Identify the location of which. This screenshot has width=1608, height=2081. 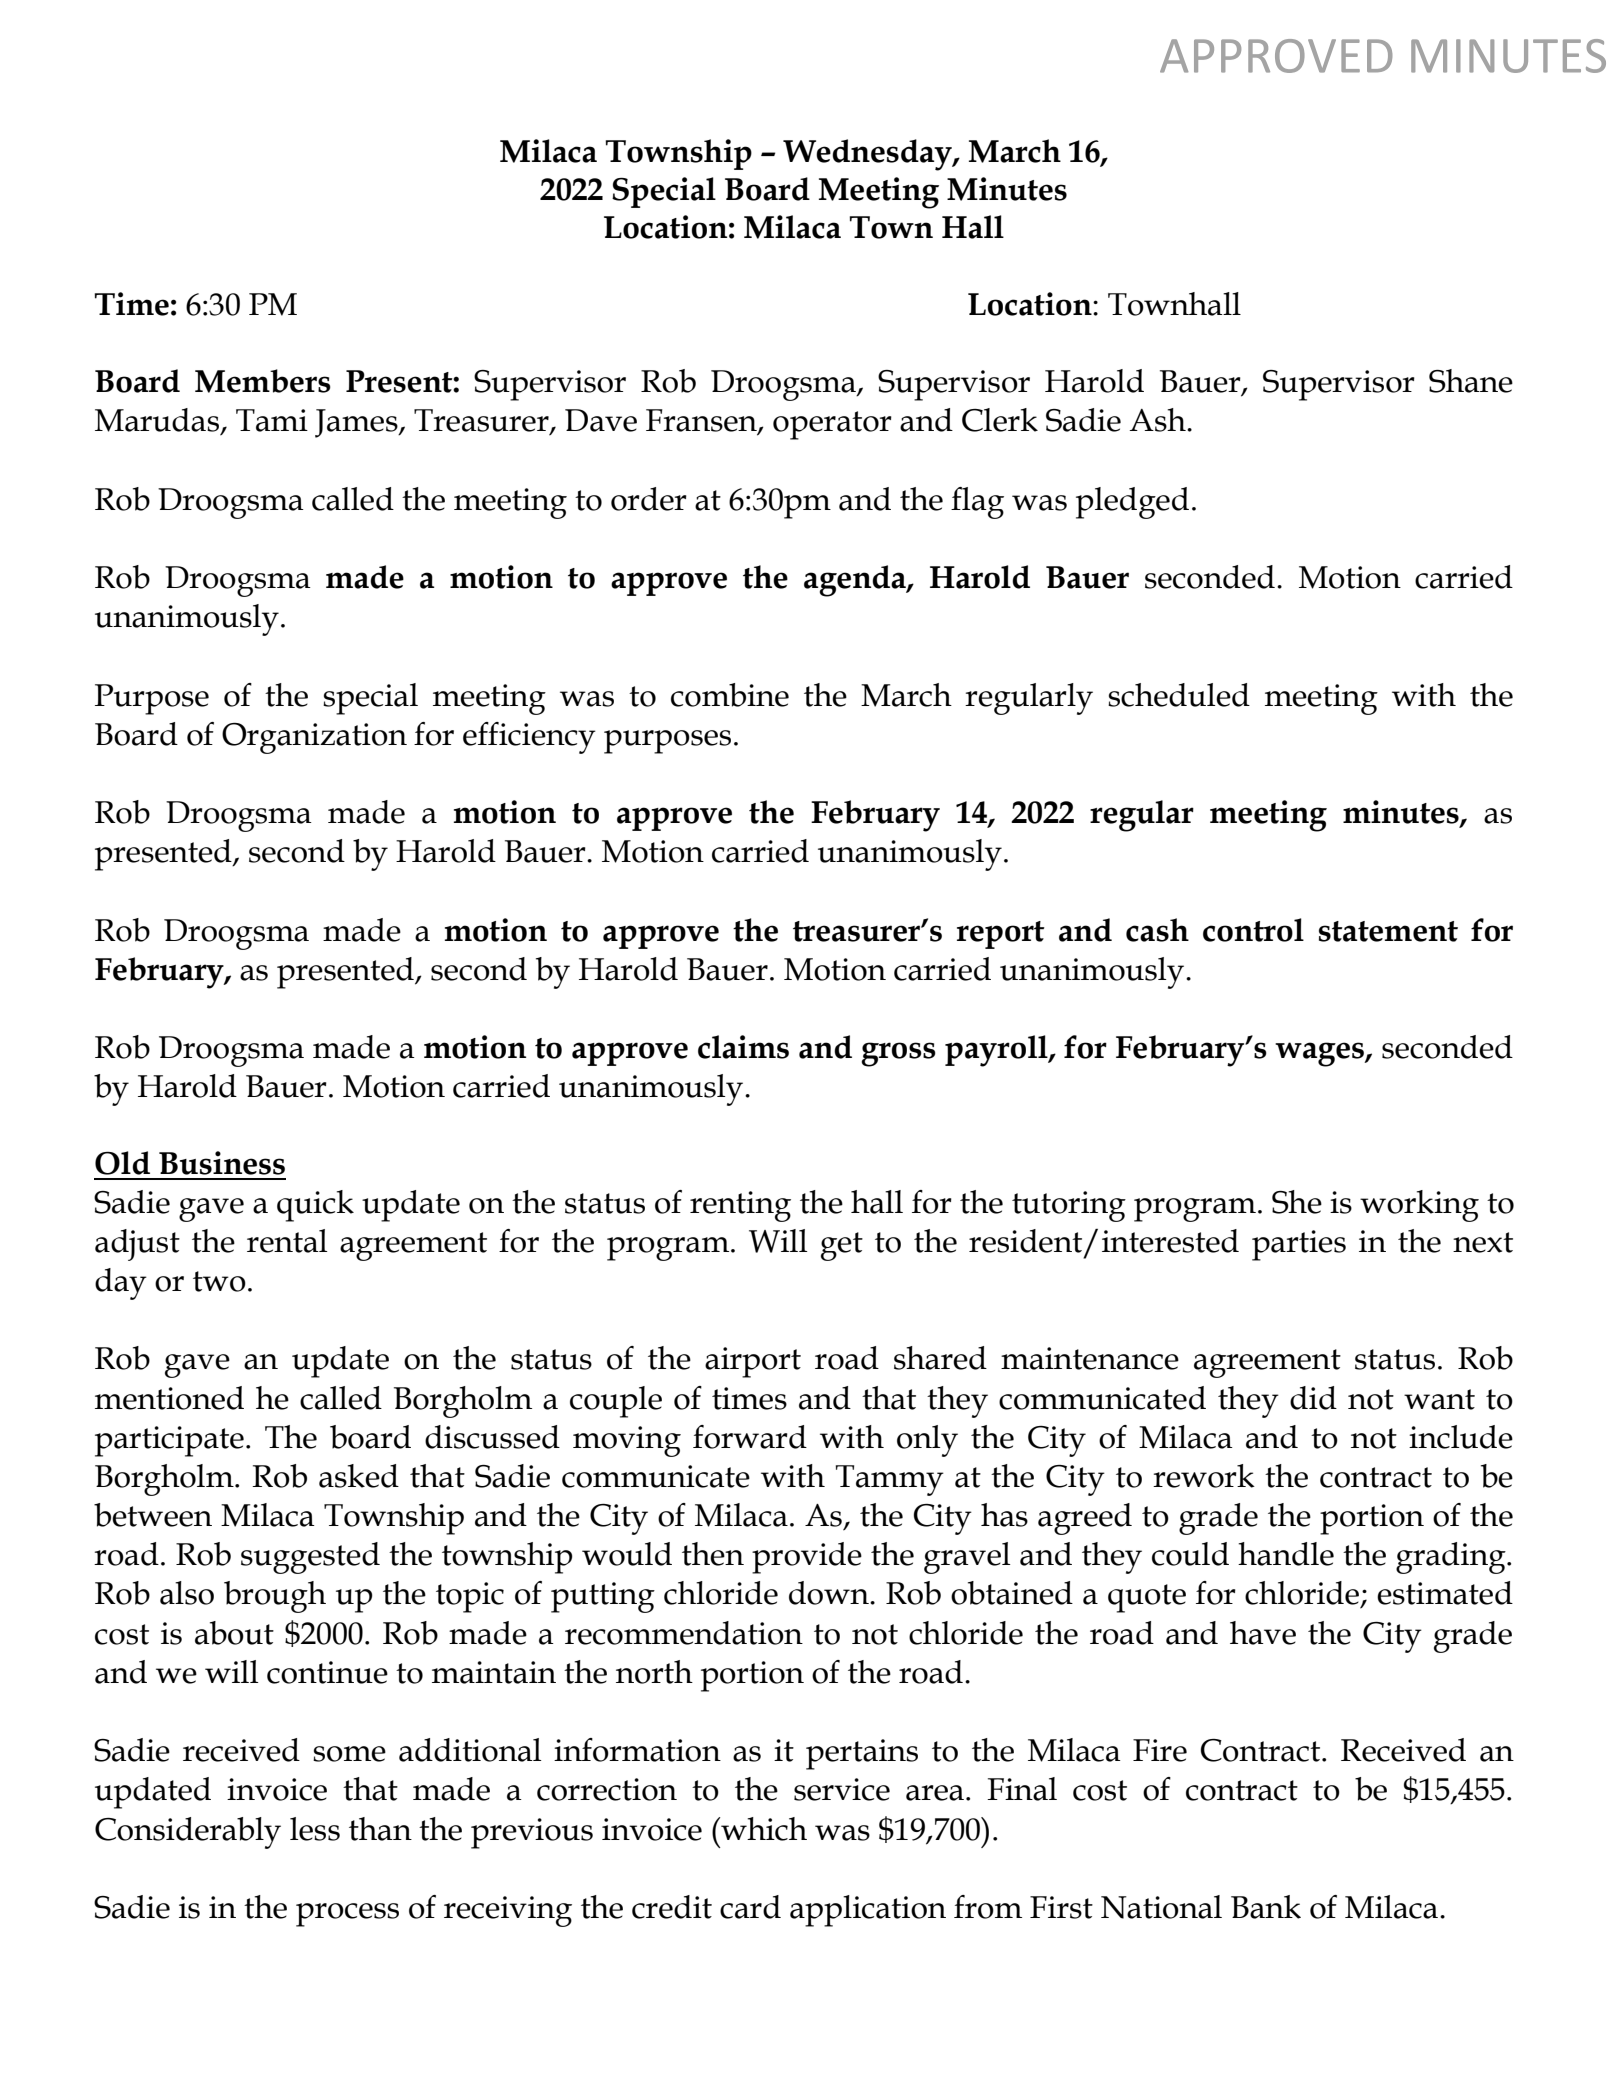
(763, 1829).
